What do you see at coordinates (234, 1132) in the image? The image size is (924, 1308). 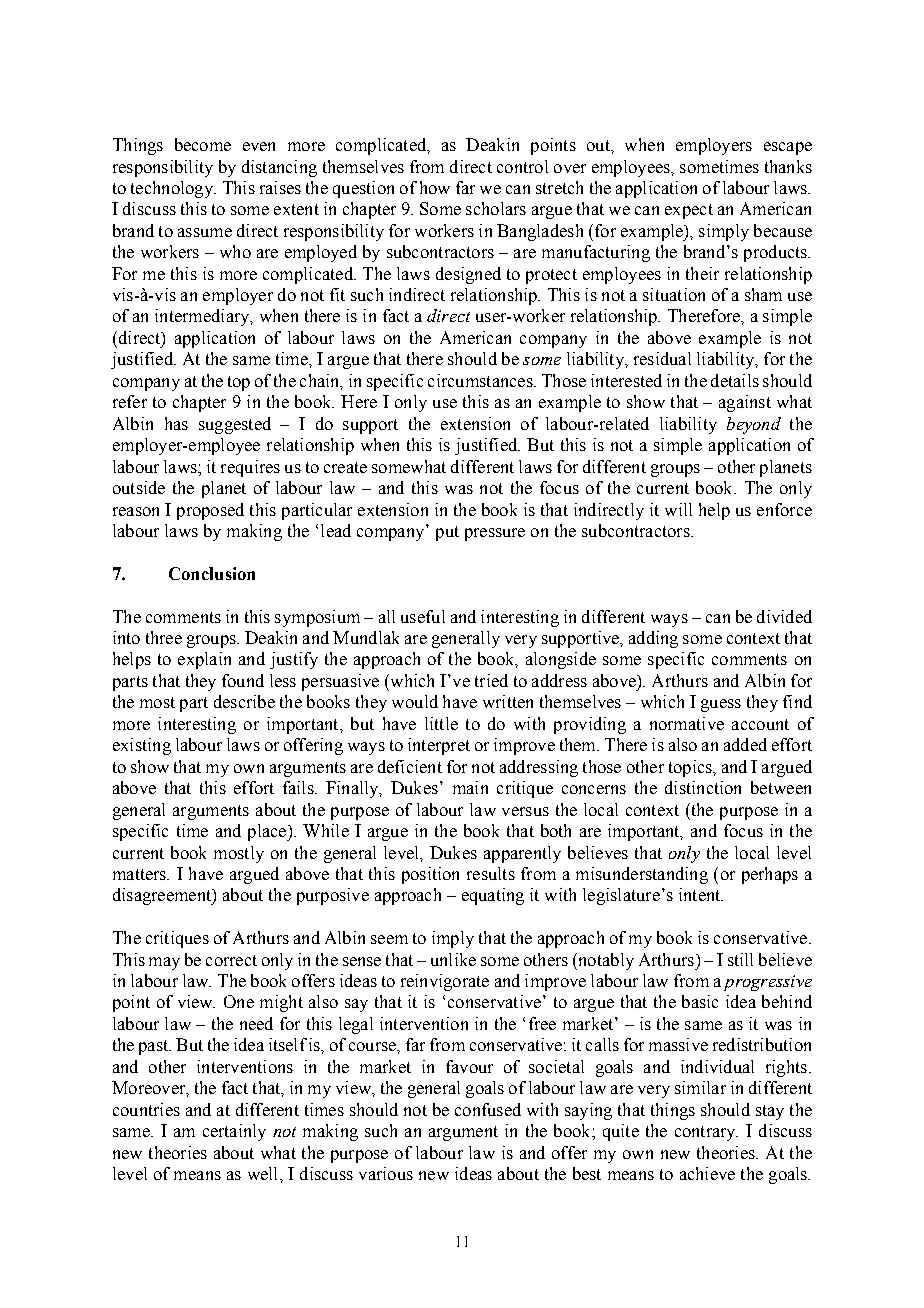 I see `certainly` at bounding box center [234, 1132].
